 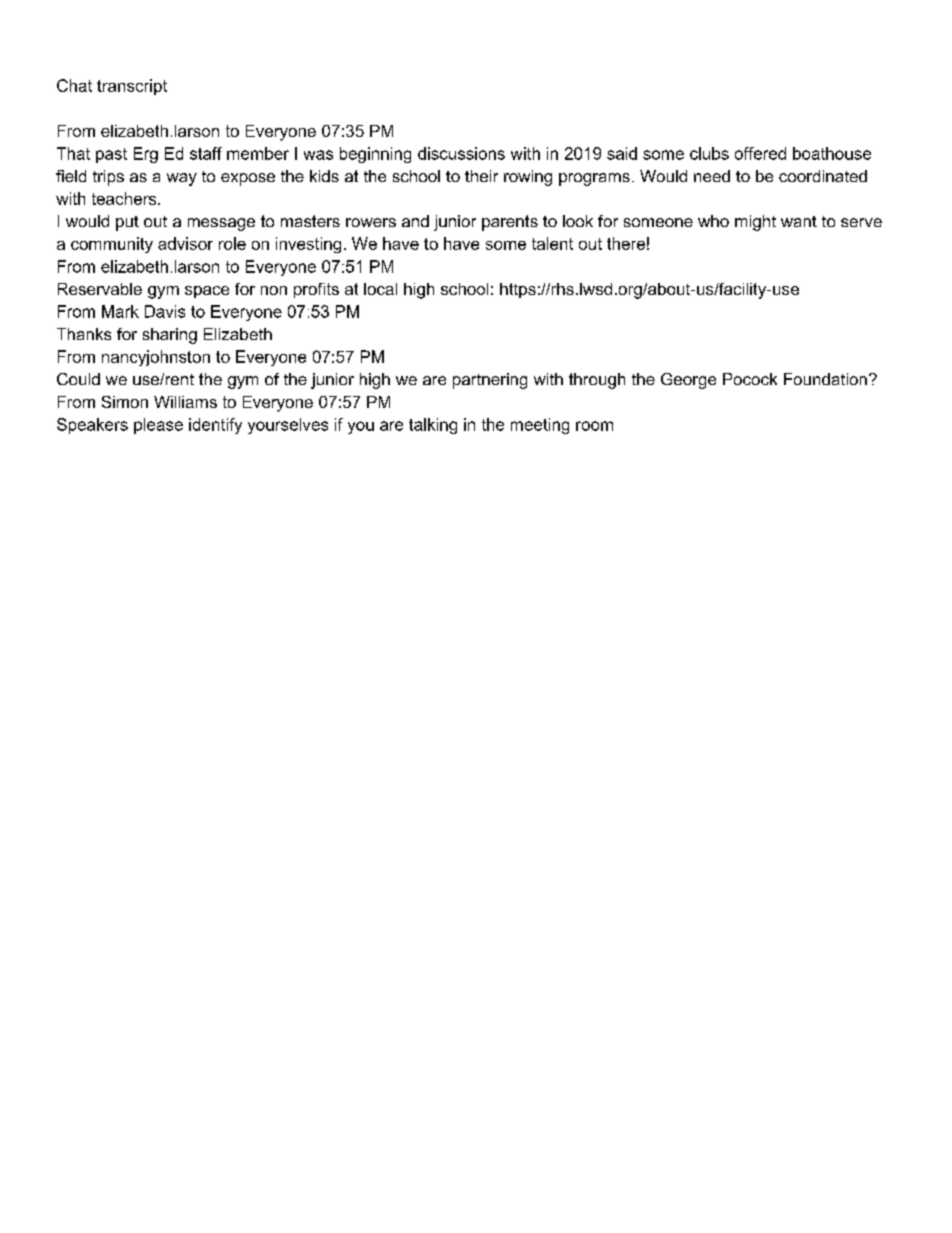 What do you see at coordinates (158, 426) in the screenshot?
I see `please` at bounding box center [158, 426].
